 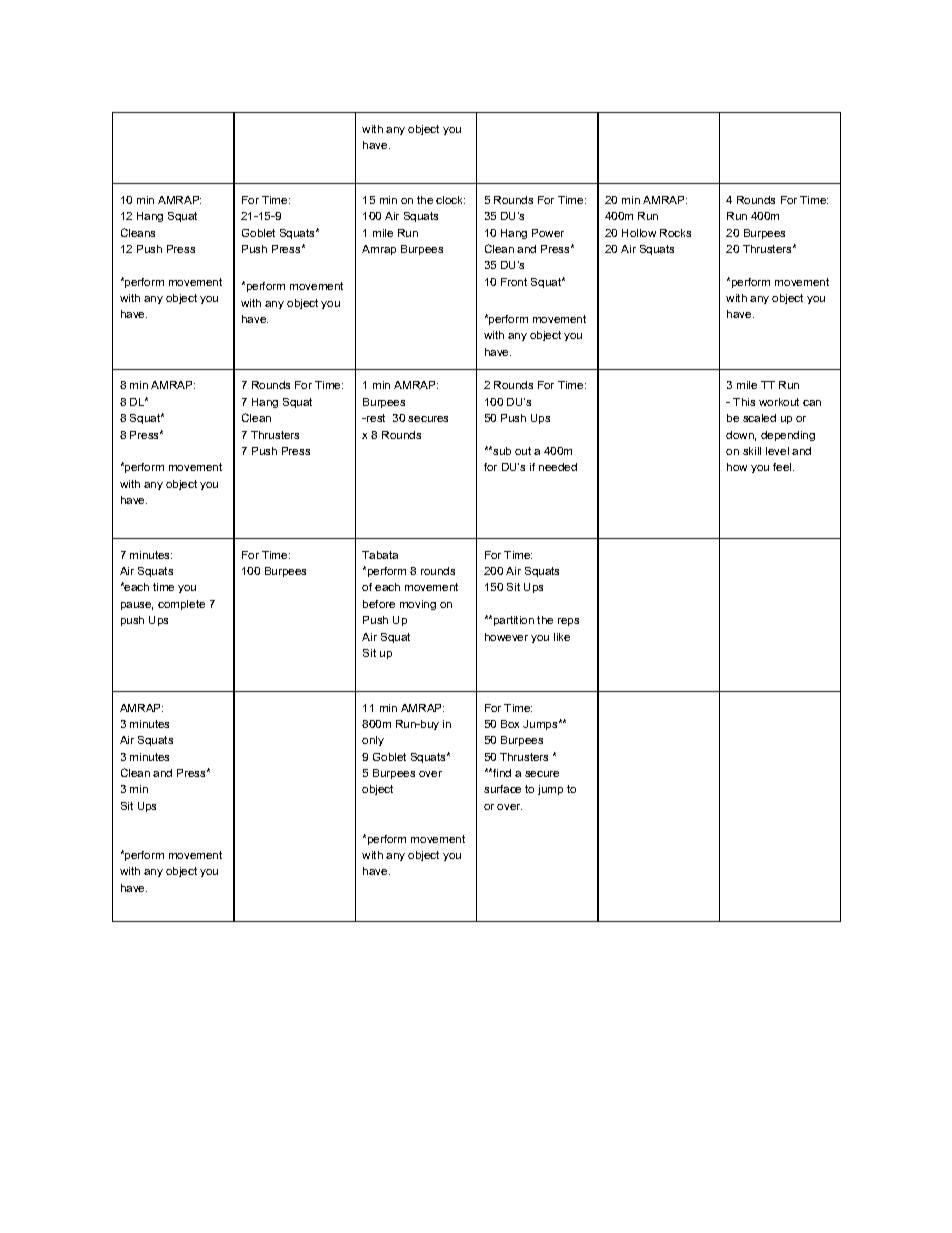 What do you see at coordinates (450, 200) in the image?
I see `clock` at bounding box center [450, 200].
